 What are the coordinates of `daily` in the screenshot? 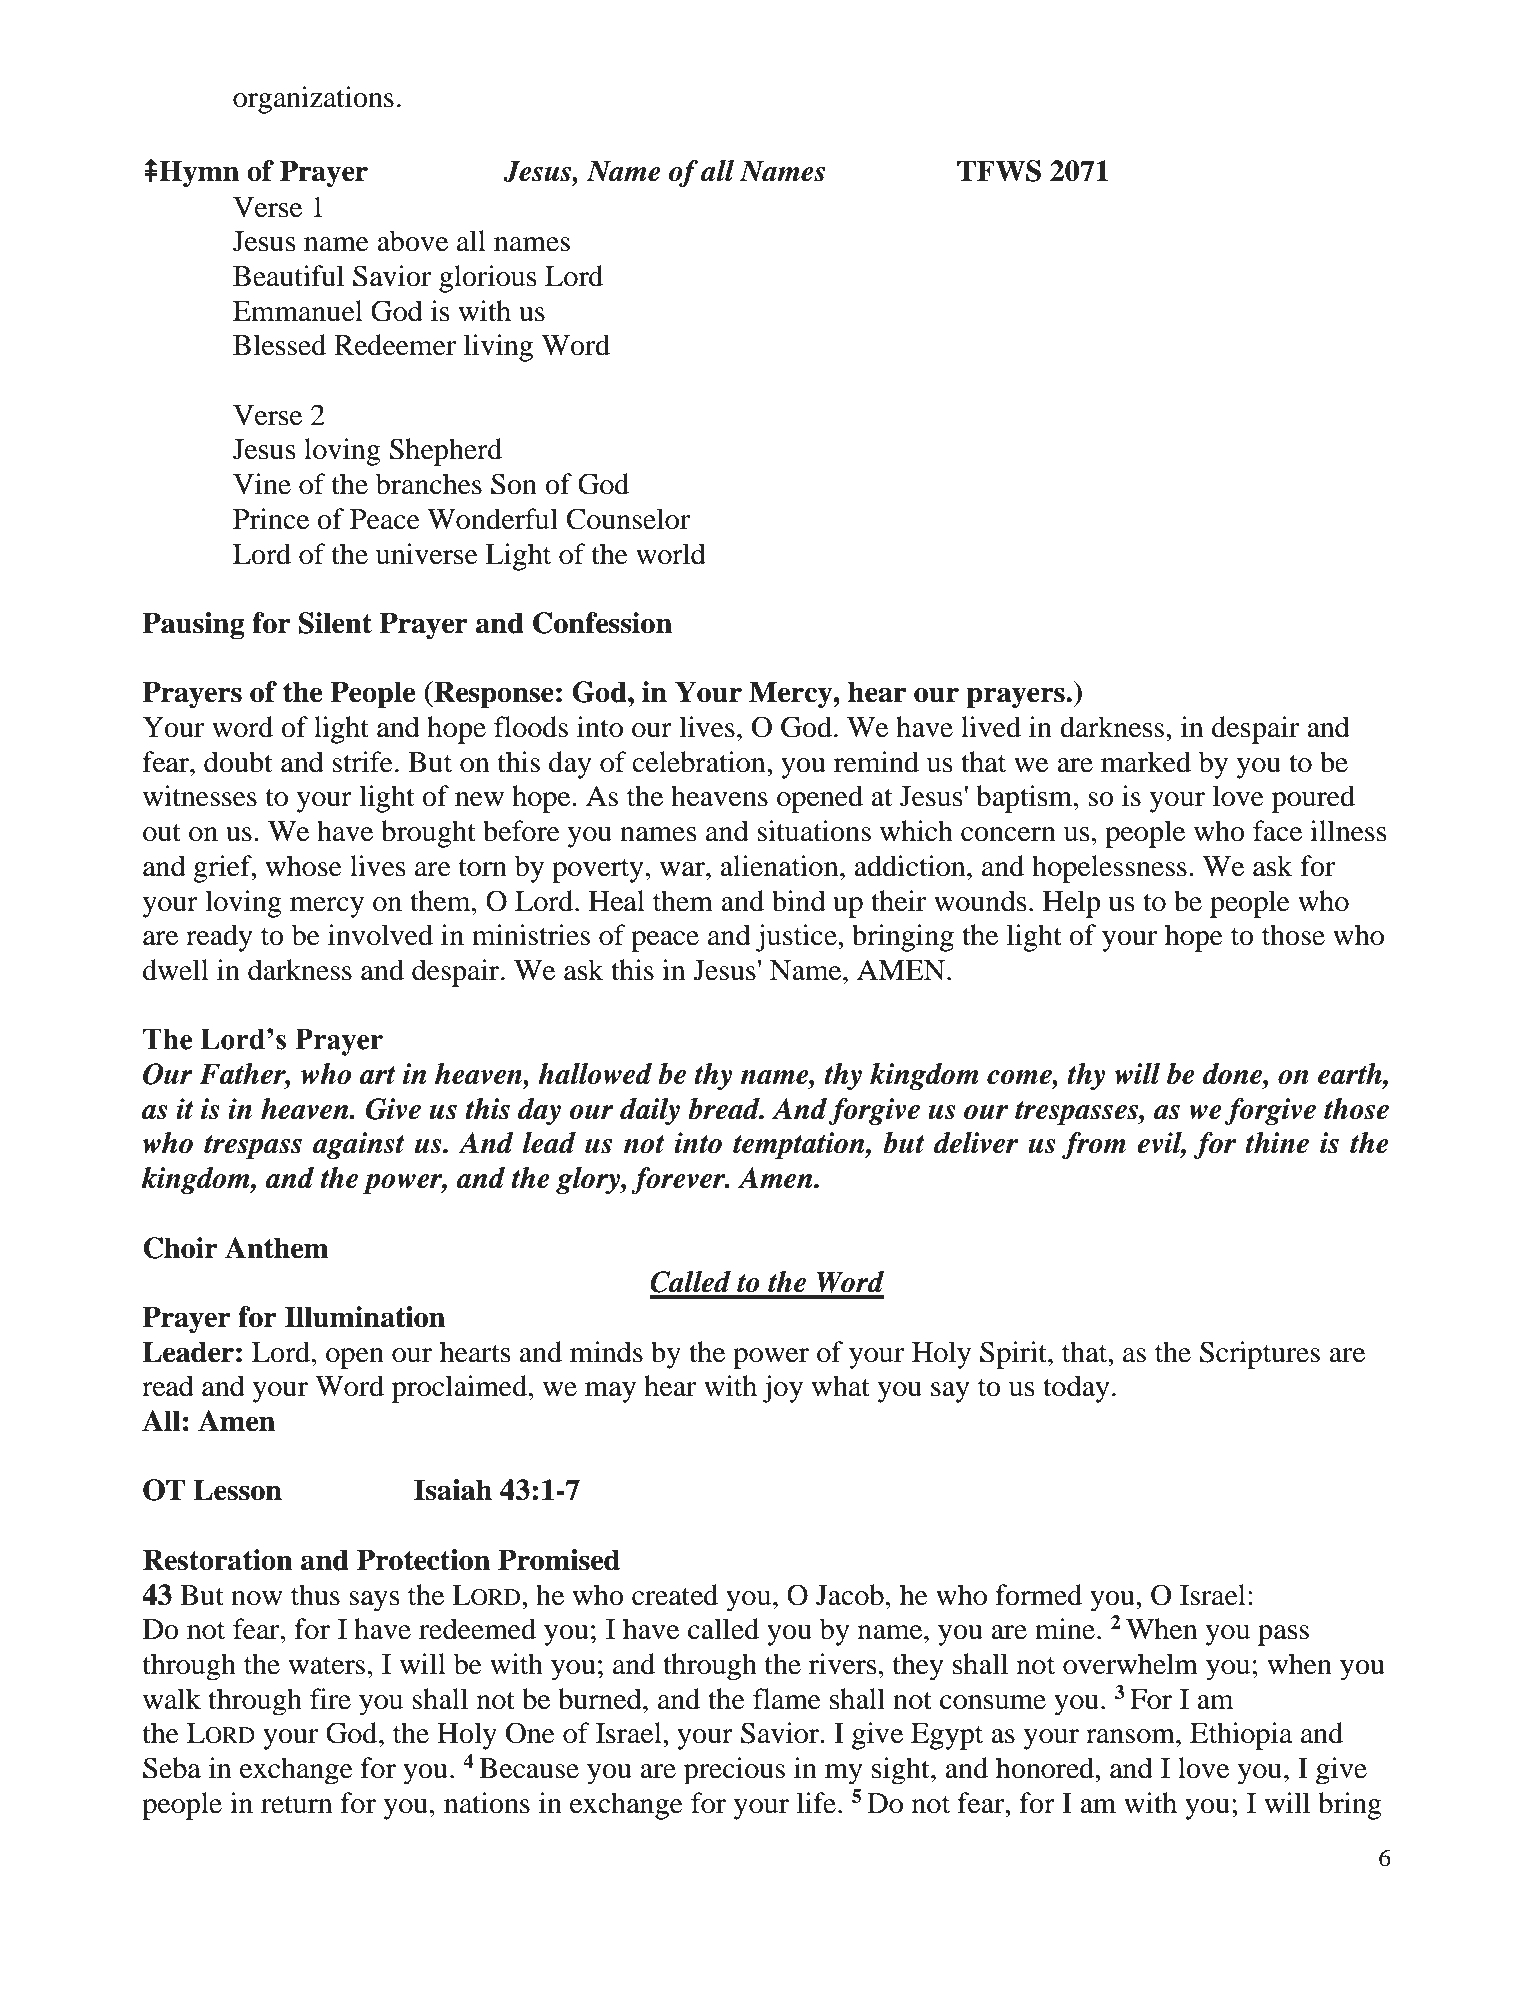 It's located at (650, 1111).
